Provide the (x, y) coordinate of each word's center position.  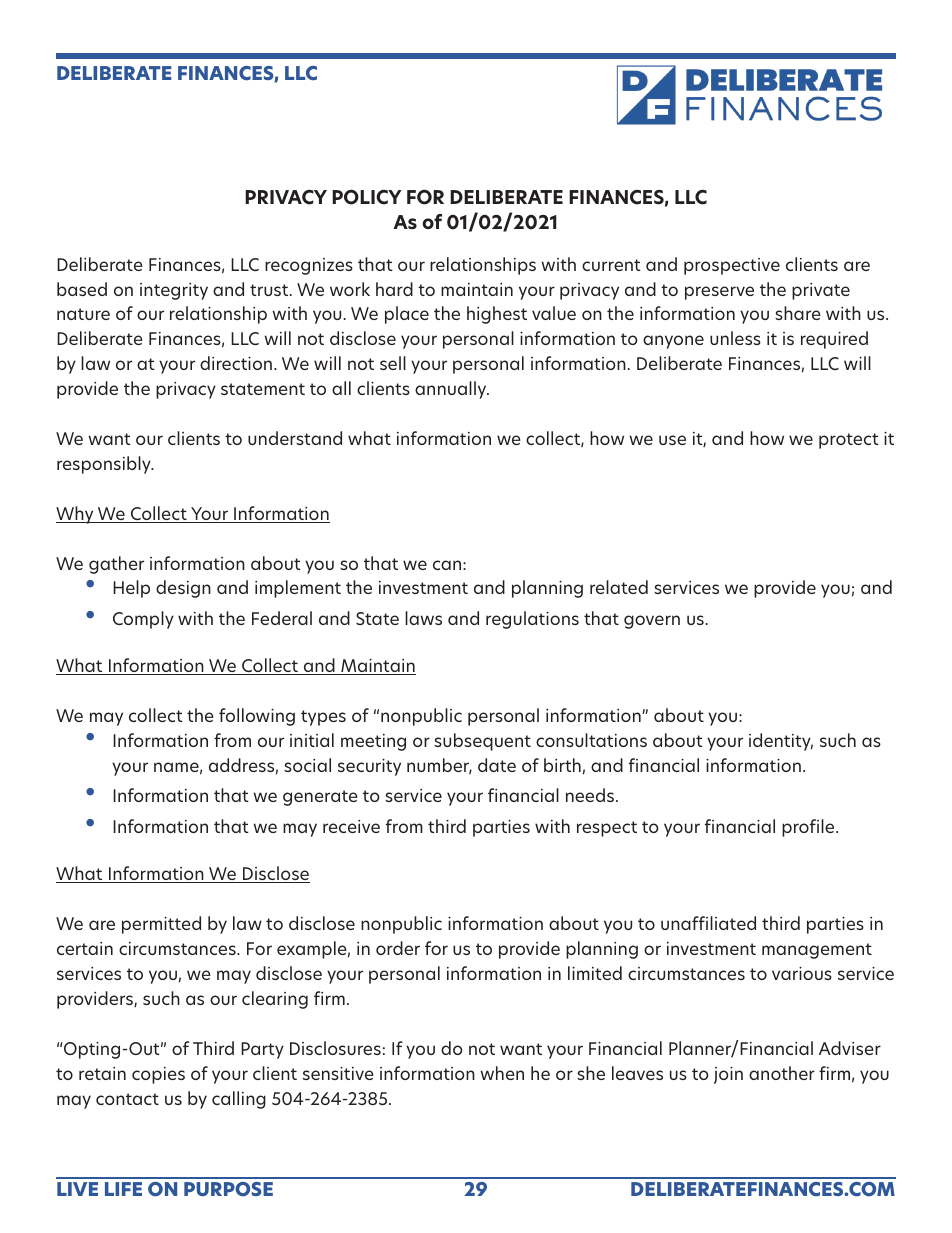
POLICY (367, 197)
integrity (174, 291)
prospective (732, 266)
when (502, 1073)
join (728, 1075)
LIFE (123, 1189)
